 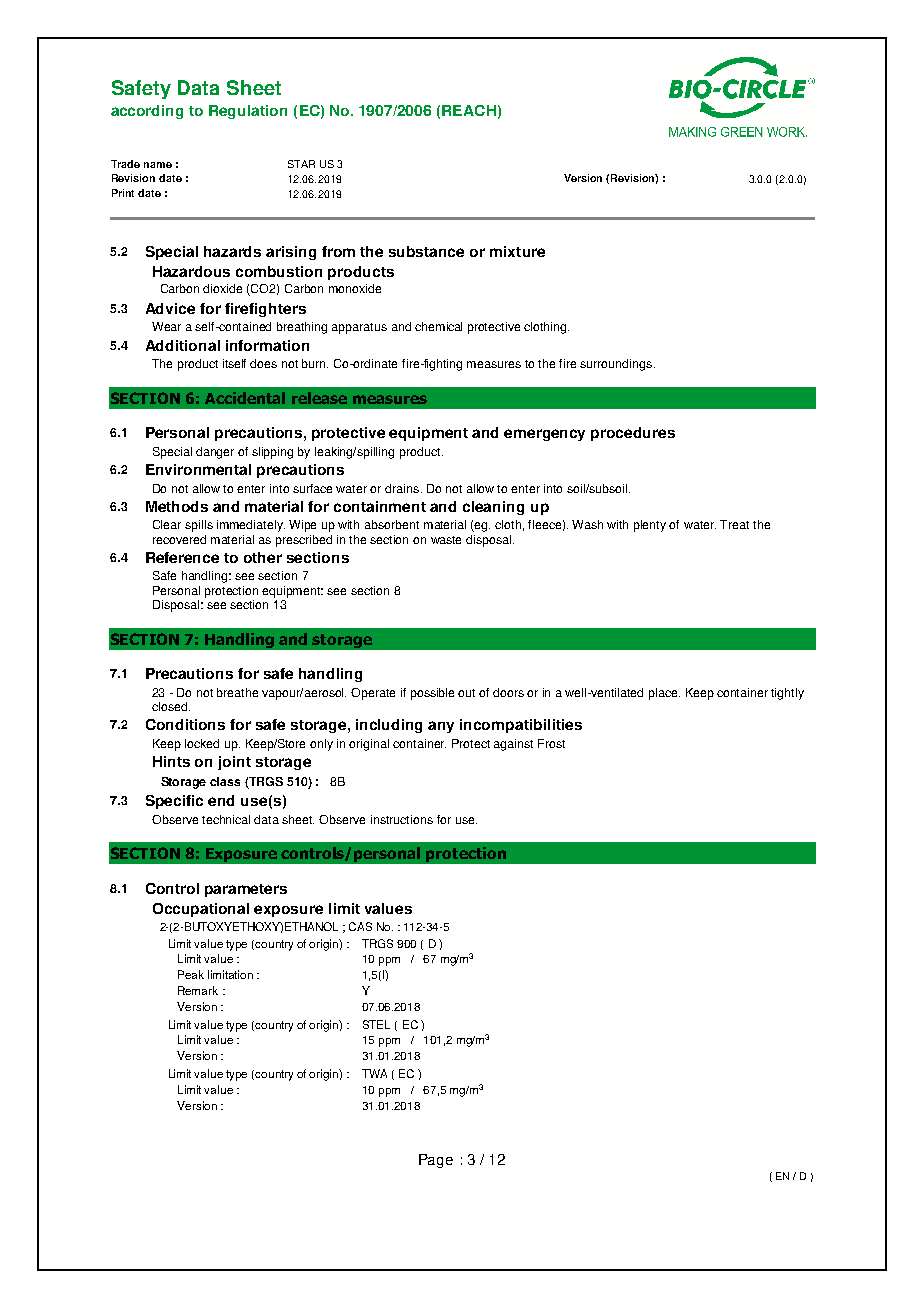 What do you see at coordinates (198, 990) in the screenshot?
I see `Remark` at bounding box center [198, 990].
